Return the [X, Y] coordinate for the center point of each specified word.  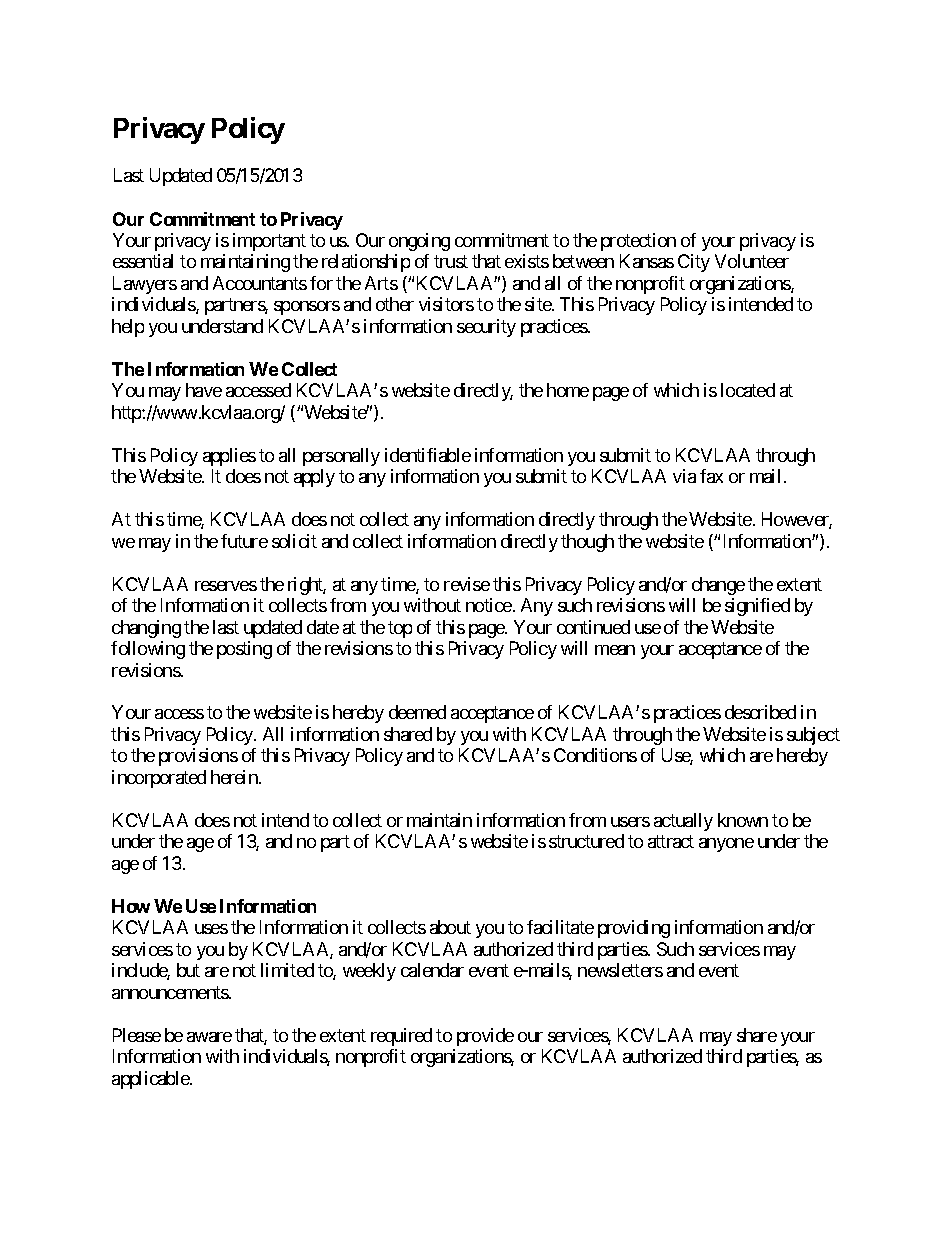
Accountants [260, 283]
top [400, 629]
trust [451, 262]
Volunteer [752, 261]
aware [209, 1037]
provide [485, 1037]
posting [244, 650]
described [760, 712]
